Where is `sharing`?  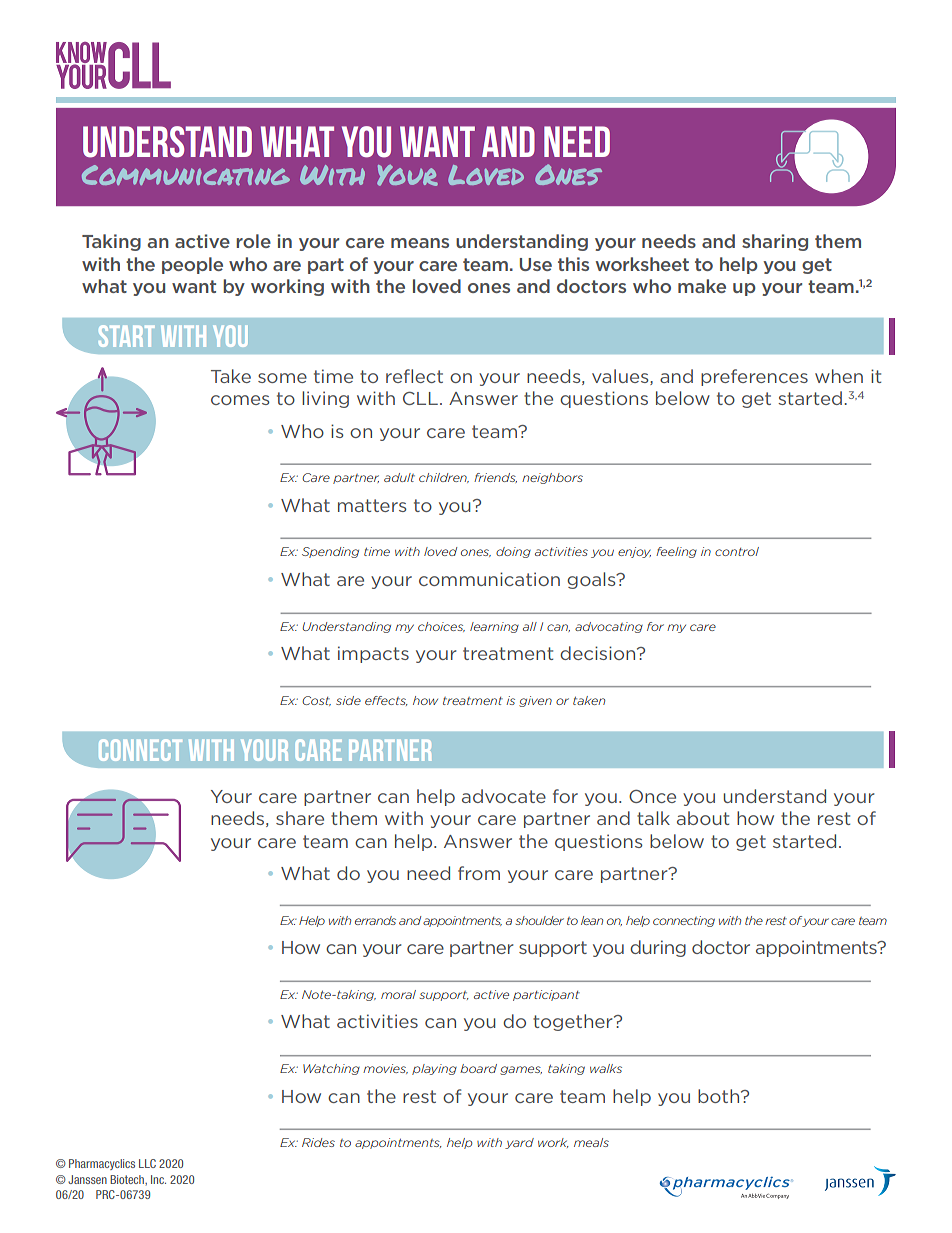
sharing is located at coordinates (775, 242).
